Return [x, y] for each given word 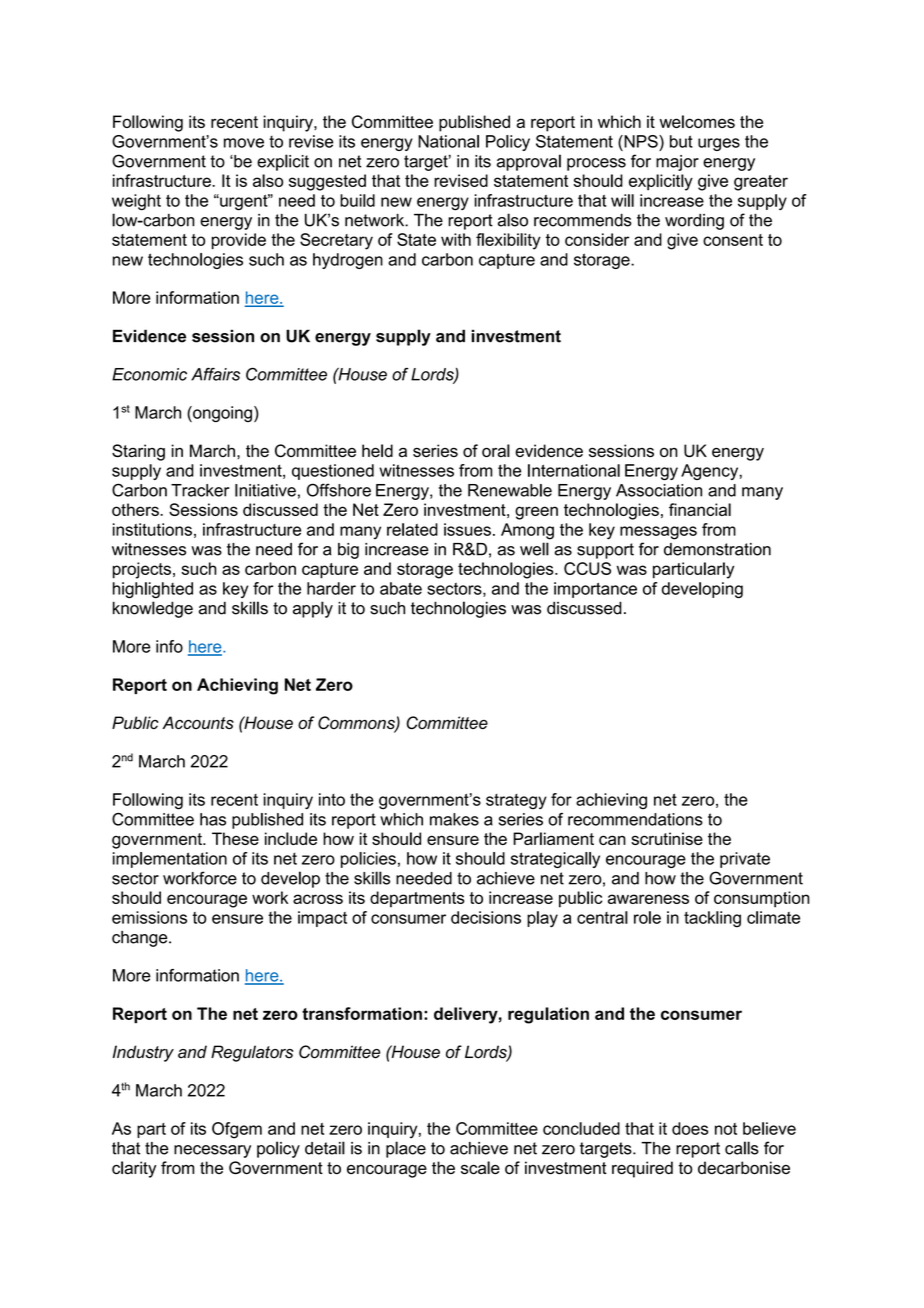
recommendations [635, 819]
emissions [149, 917]
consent [733, 240]
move [244, 143]
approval [529, 162]
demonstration [717, 549]
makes [454, 819]
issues [467, 529]
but [681, 141]
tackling [712, 919]
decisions [486, 917]
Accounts [198, 722]
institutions [152, 529]
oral [496, 450]
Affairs [215, 374]
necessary [212, 1151]
